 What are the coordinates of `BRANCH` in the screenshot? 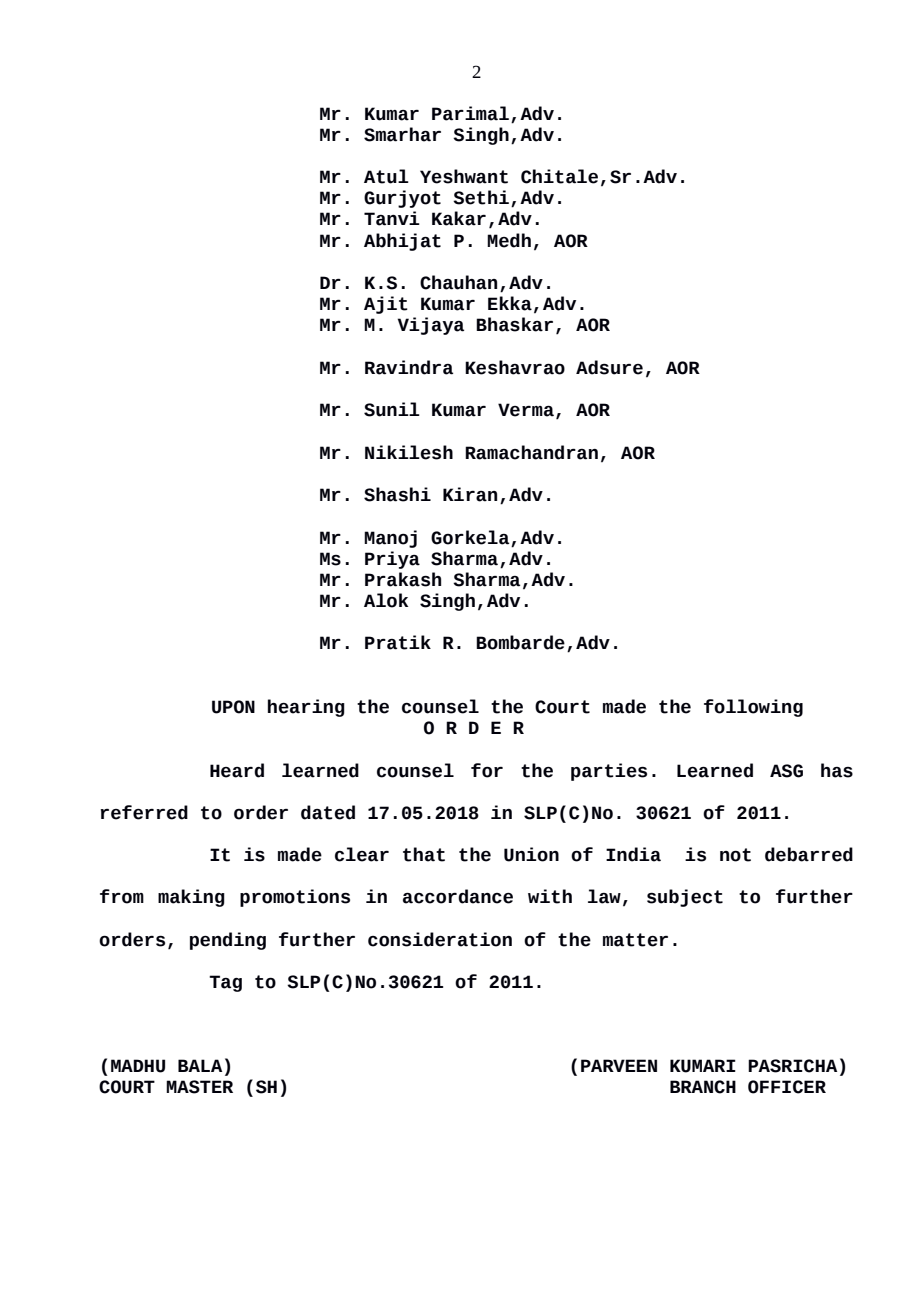 It's located at (703, 1087).
